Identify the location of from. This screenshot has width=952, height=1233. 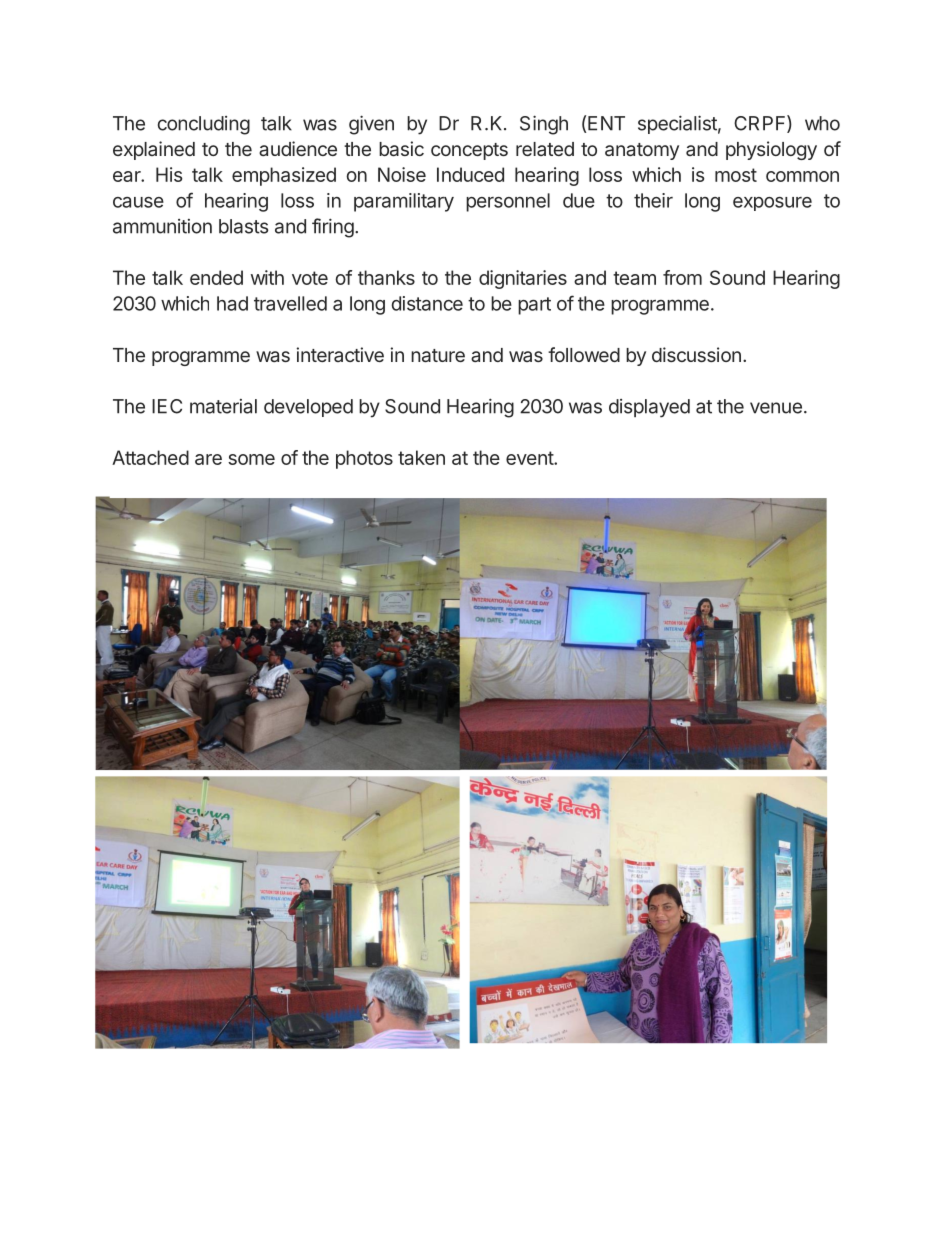
(682, 277).
